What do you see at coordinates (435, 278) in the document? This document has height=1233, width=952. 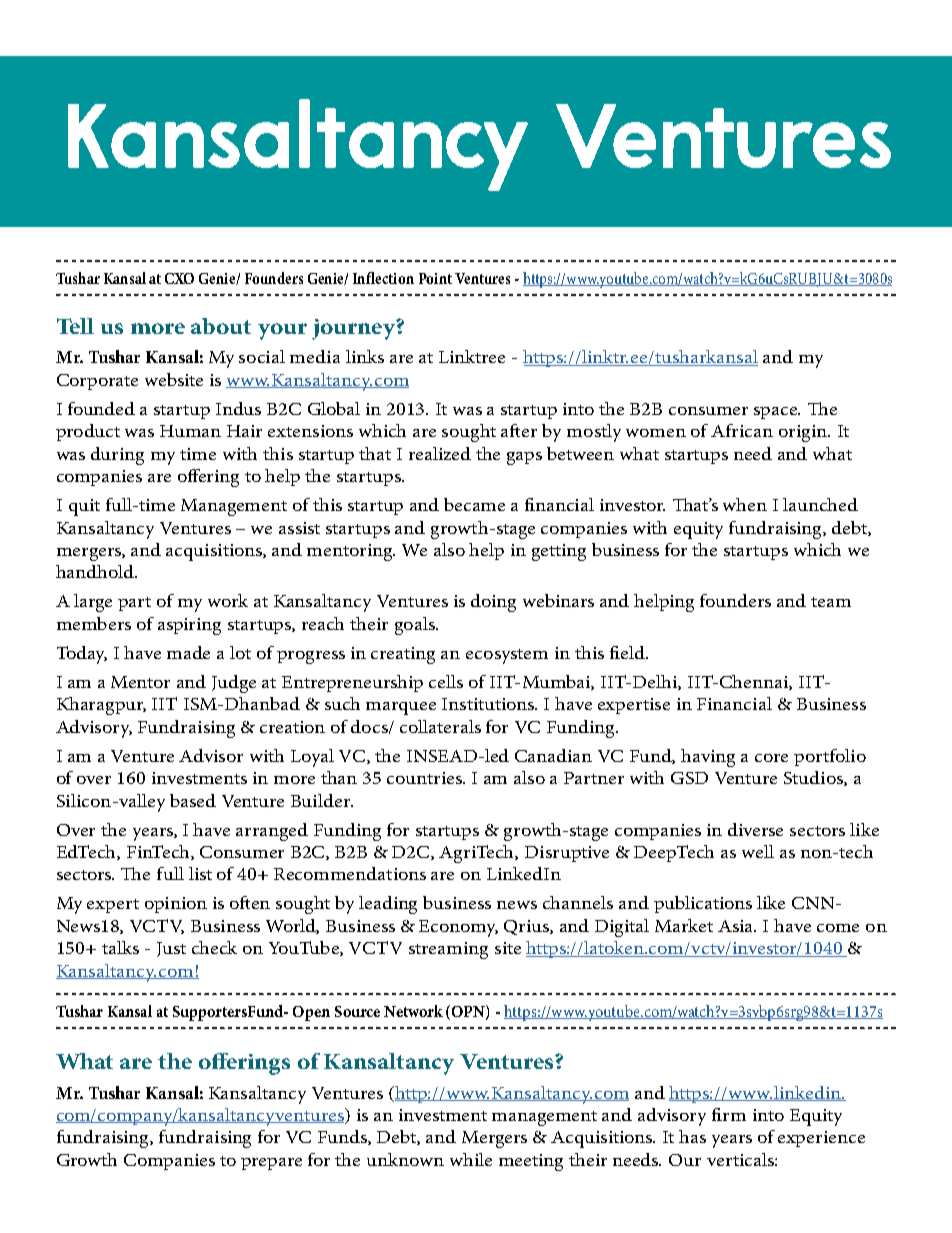 I see `Point` at bounding box center [435, 278].
